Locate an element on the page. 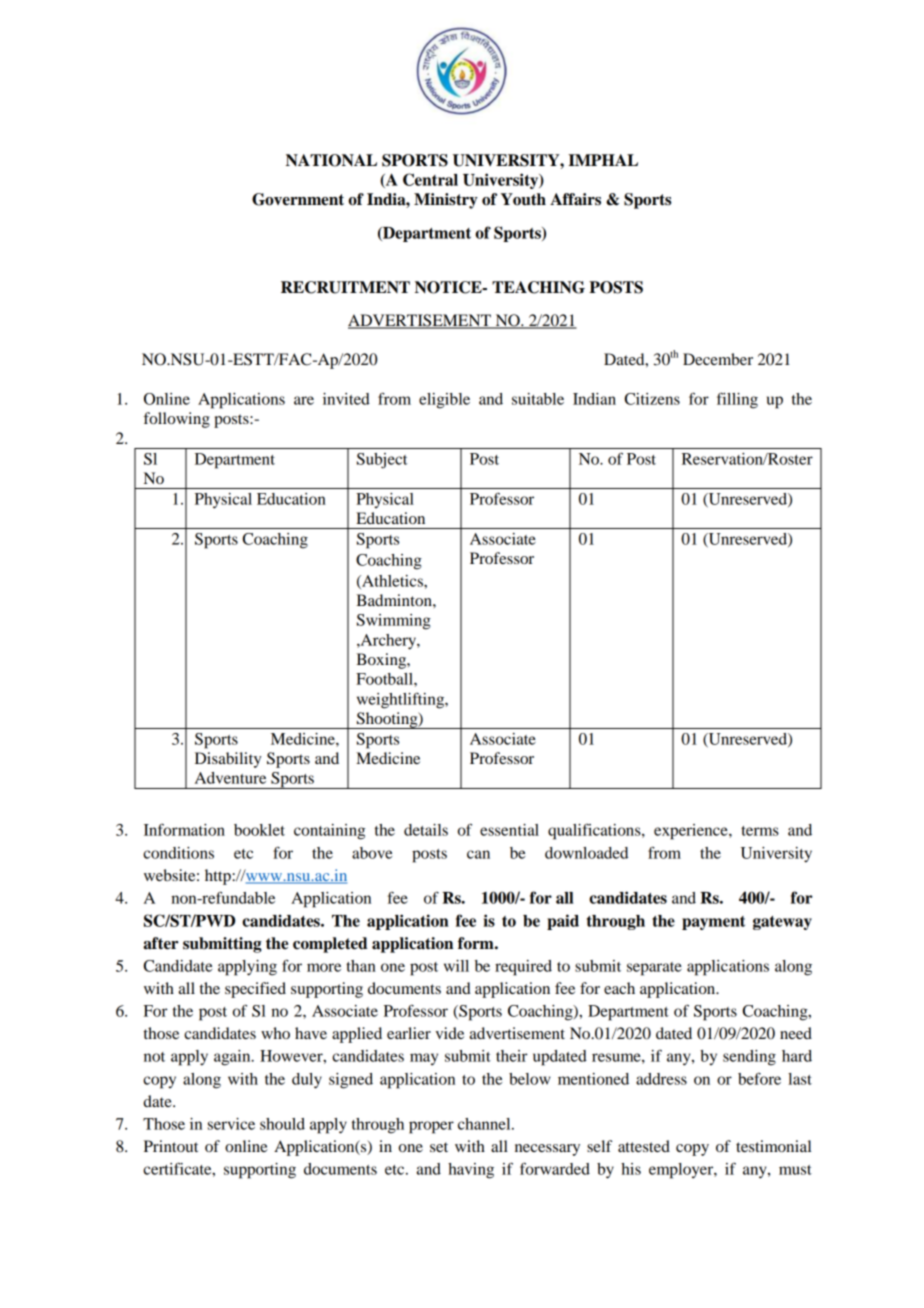  channel is located at coordinates (485, 1124).
